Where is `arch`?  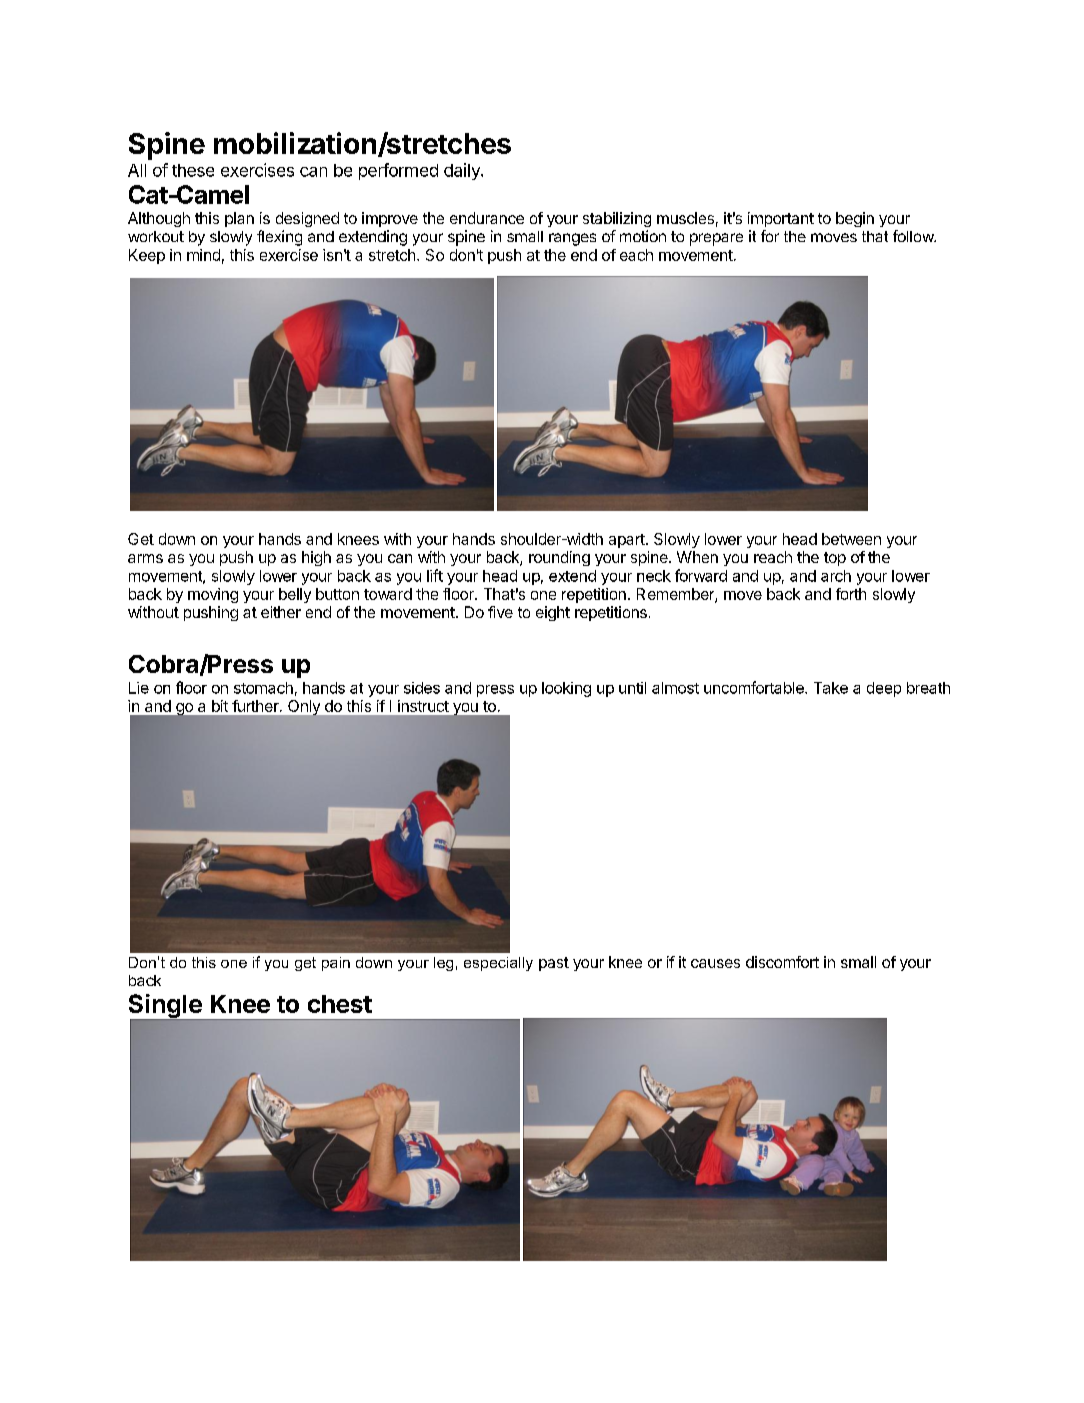
arch is located at coordinates (836, 576).
